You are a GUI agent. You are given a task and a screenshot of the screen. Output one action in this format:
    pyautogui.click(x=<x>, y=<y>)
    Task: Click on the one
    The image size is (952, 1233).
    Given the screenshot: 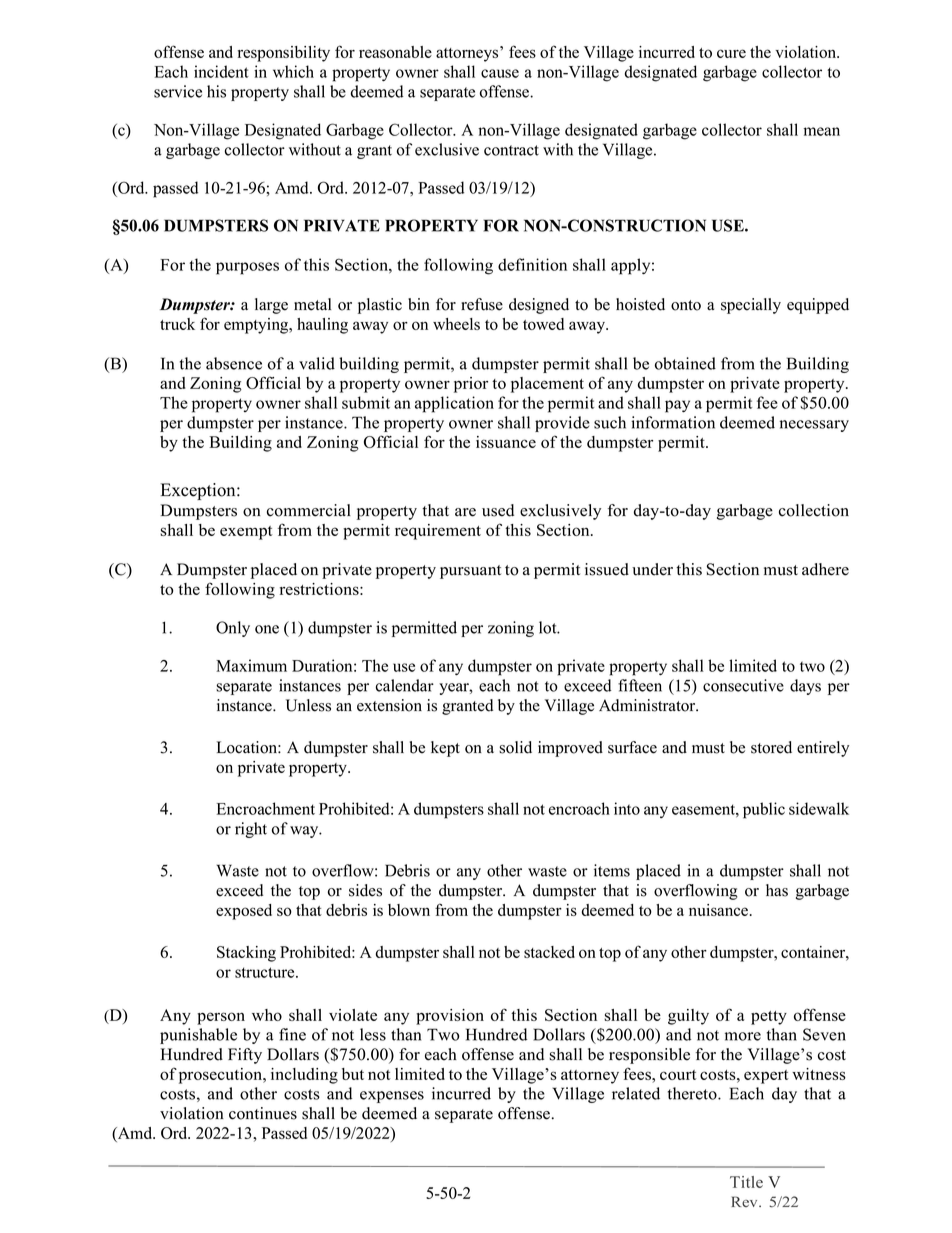 What is the action you would take?
    pyautogui.click(x=267, y=629)
